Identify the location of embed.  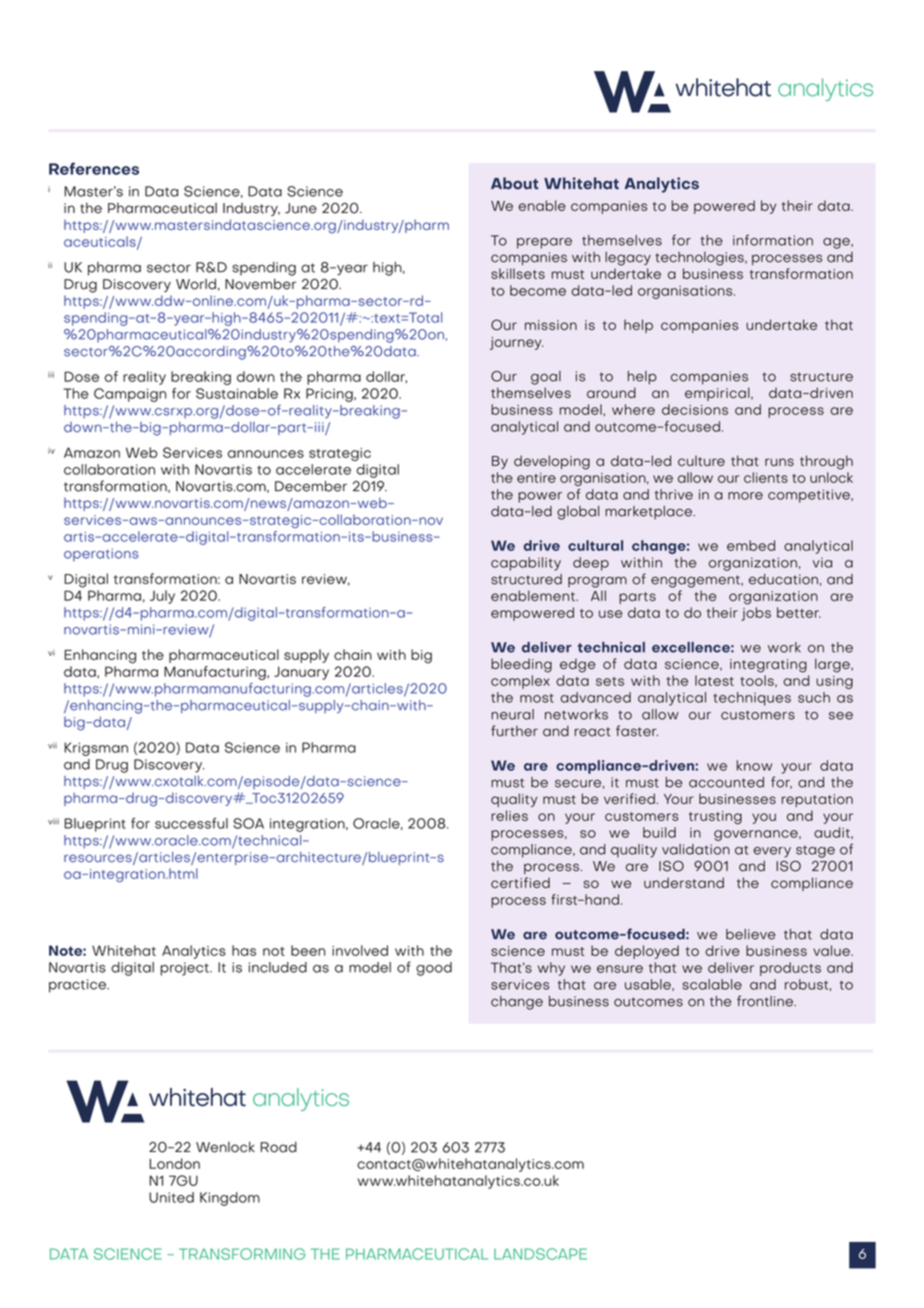
(751, 545).
